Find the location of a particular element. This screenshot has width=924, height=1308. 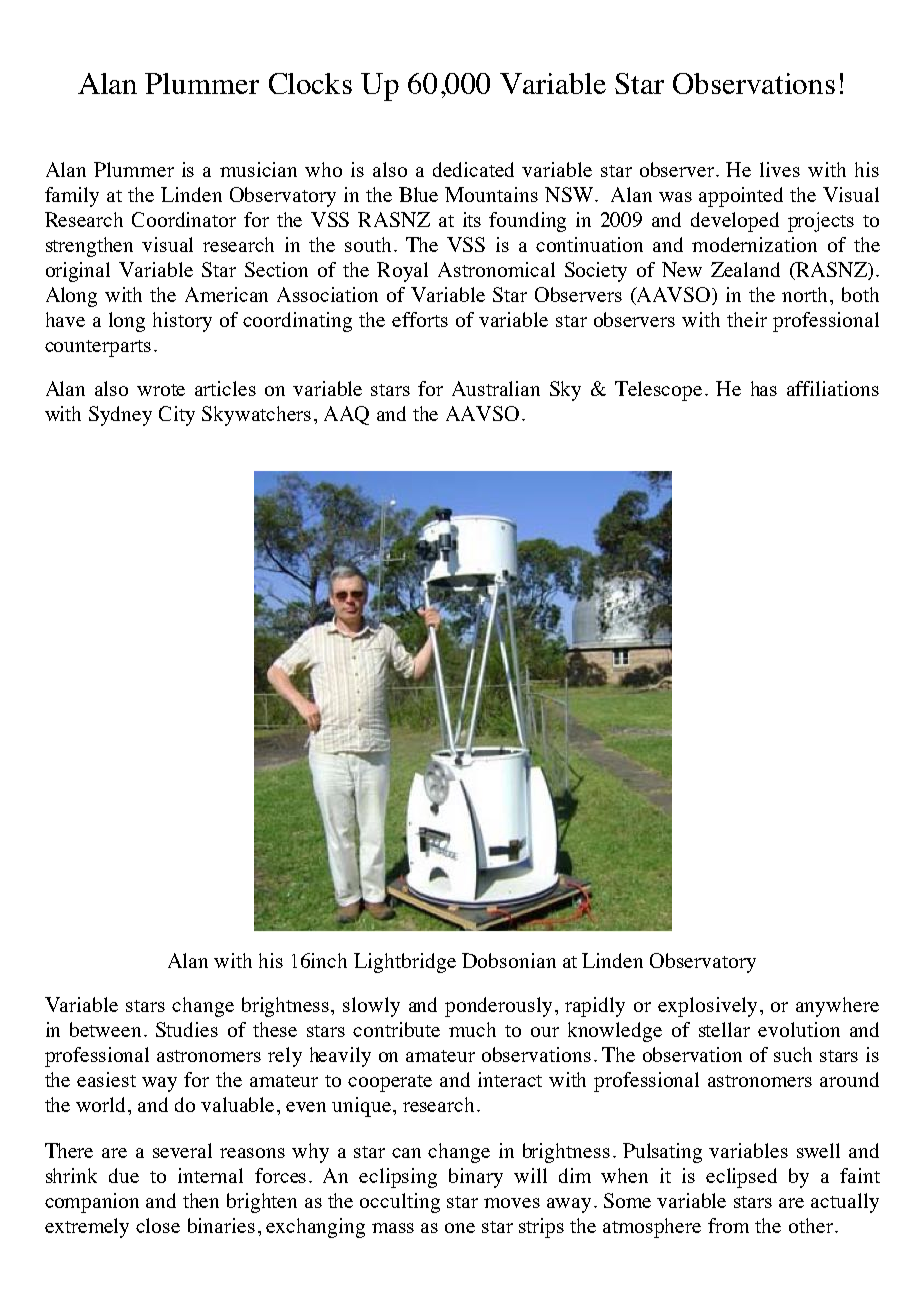

dedicated is located at coordinates (473, 169).
